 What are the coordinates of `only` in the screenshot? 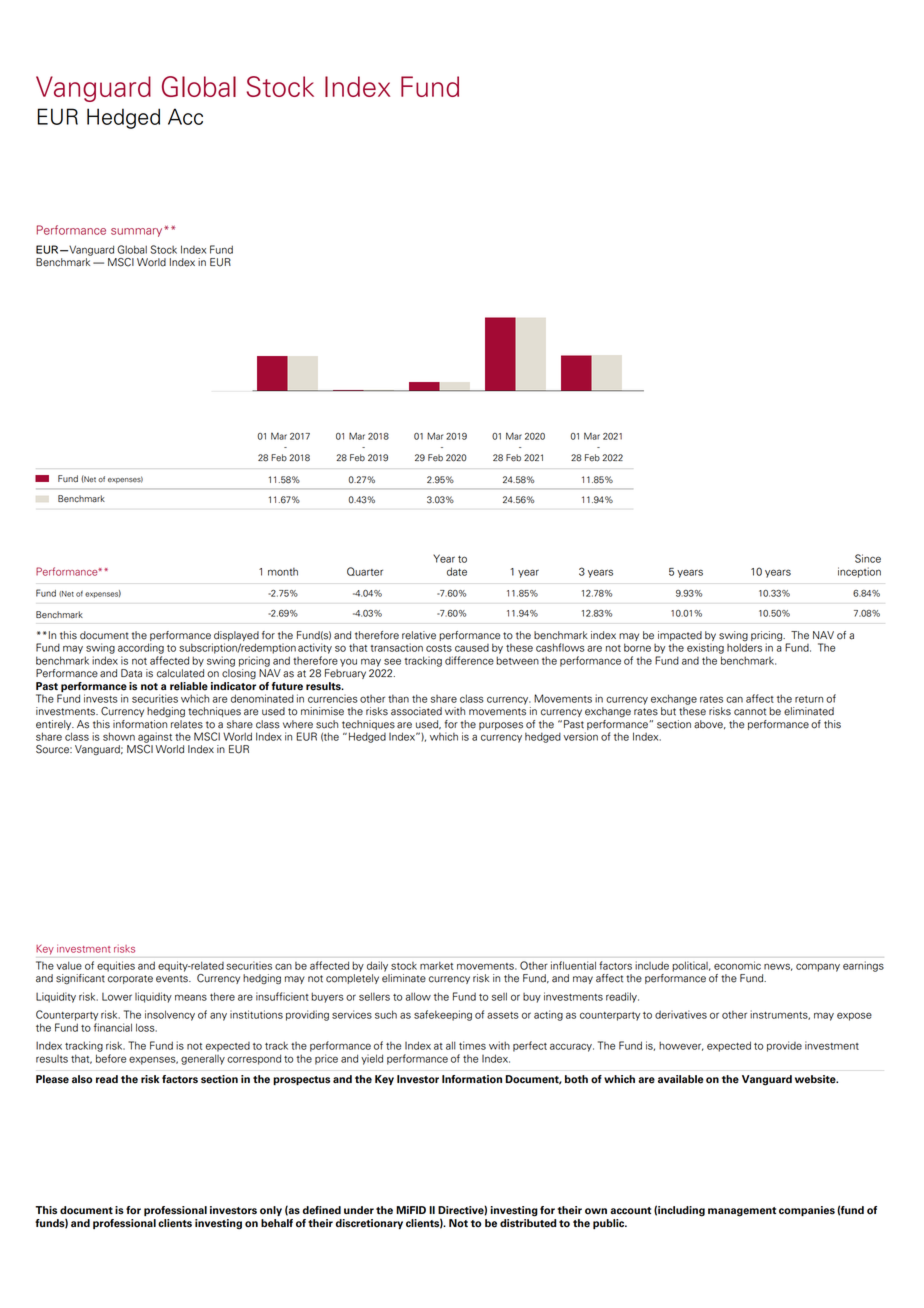 It's located at (271, 1211).
